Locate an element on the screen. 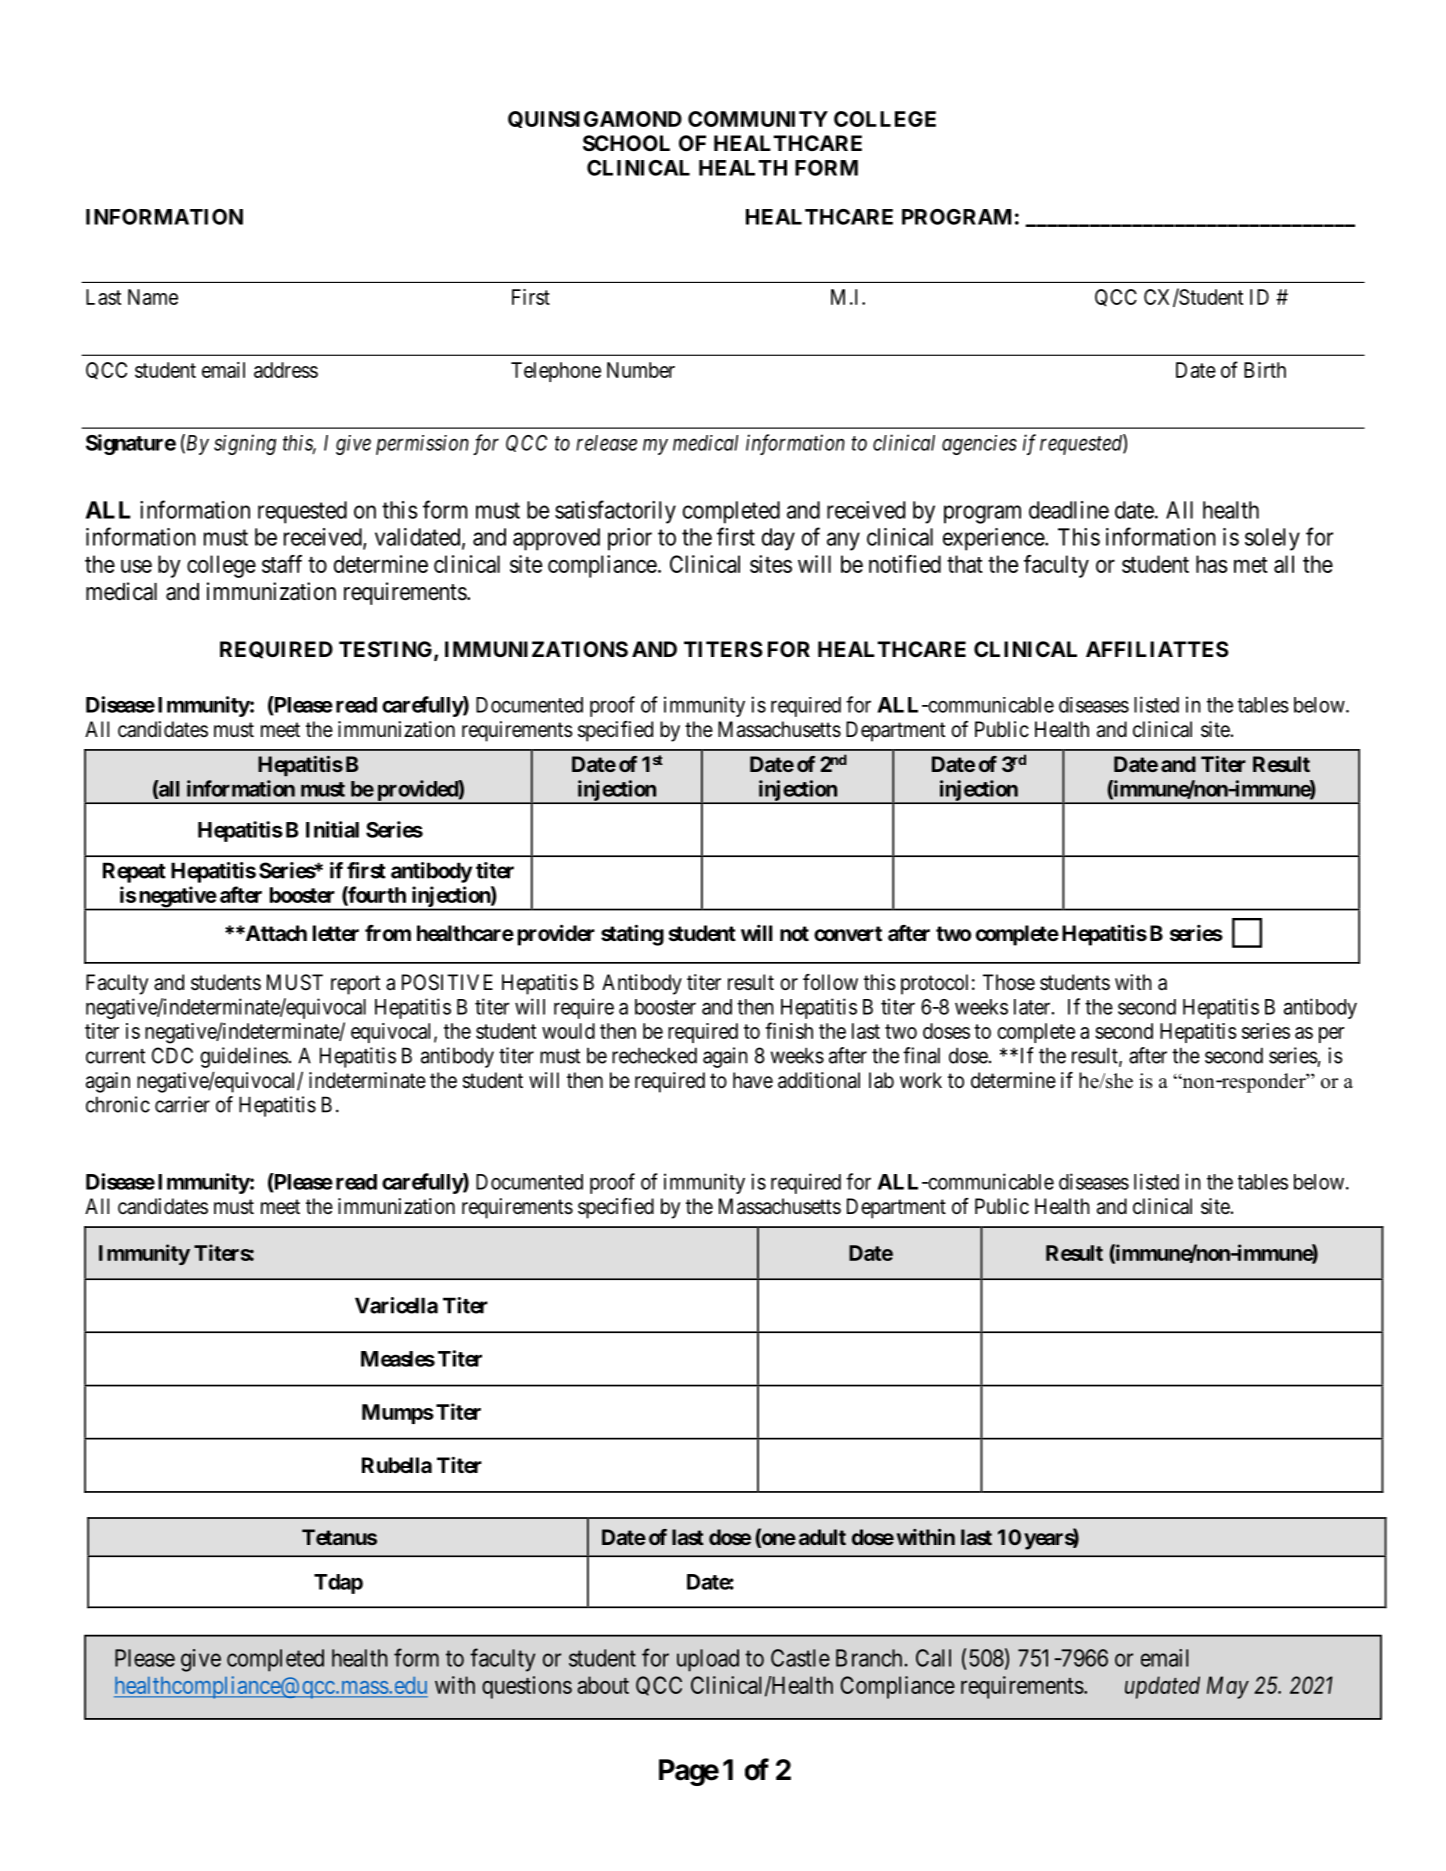 This screenshot has width=1446, height=1871. prior is located at coordinates (630, 539).
